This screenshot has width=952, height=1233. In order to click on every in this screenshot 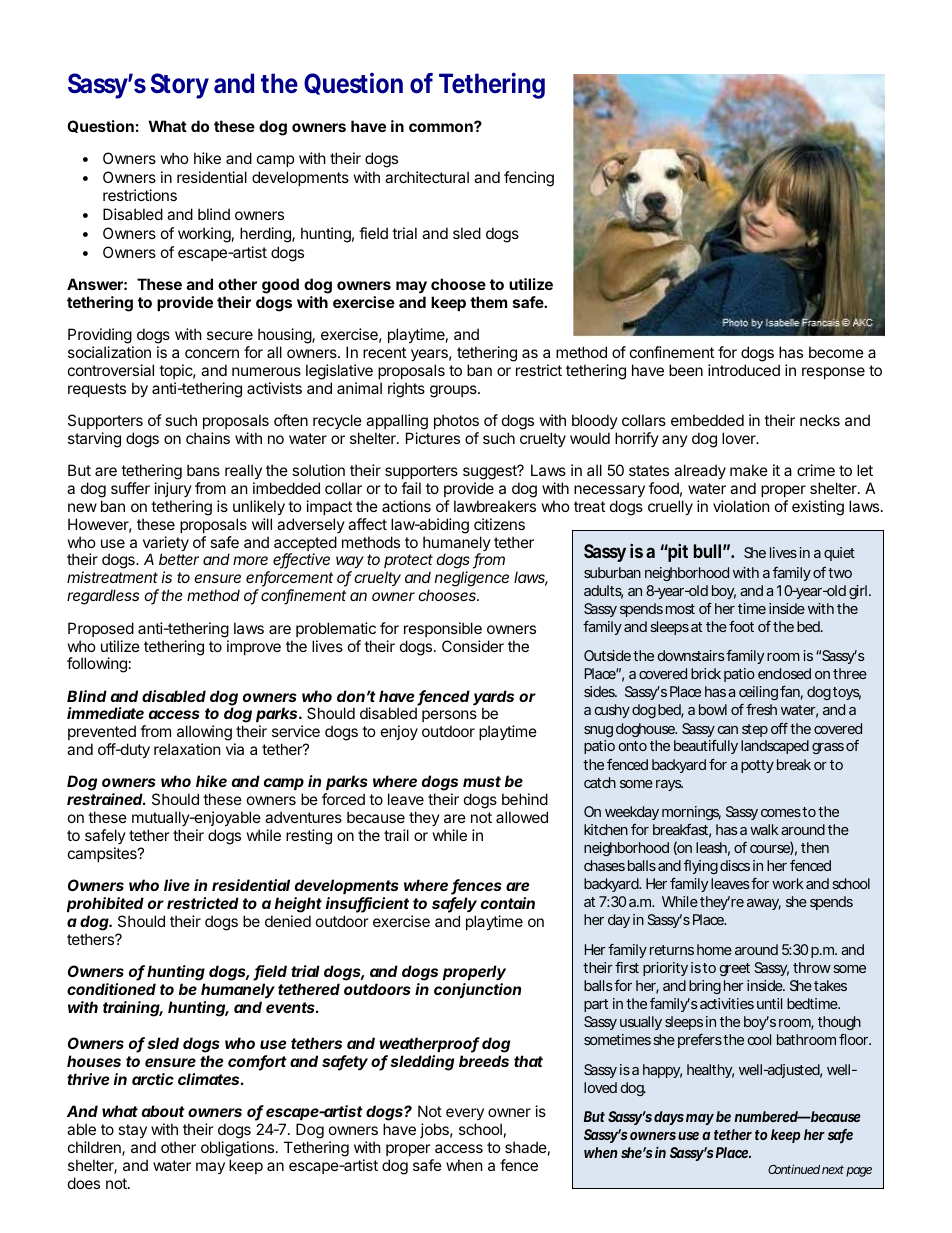, I will do `click(465, 1114)`.
